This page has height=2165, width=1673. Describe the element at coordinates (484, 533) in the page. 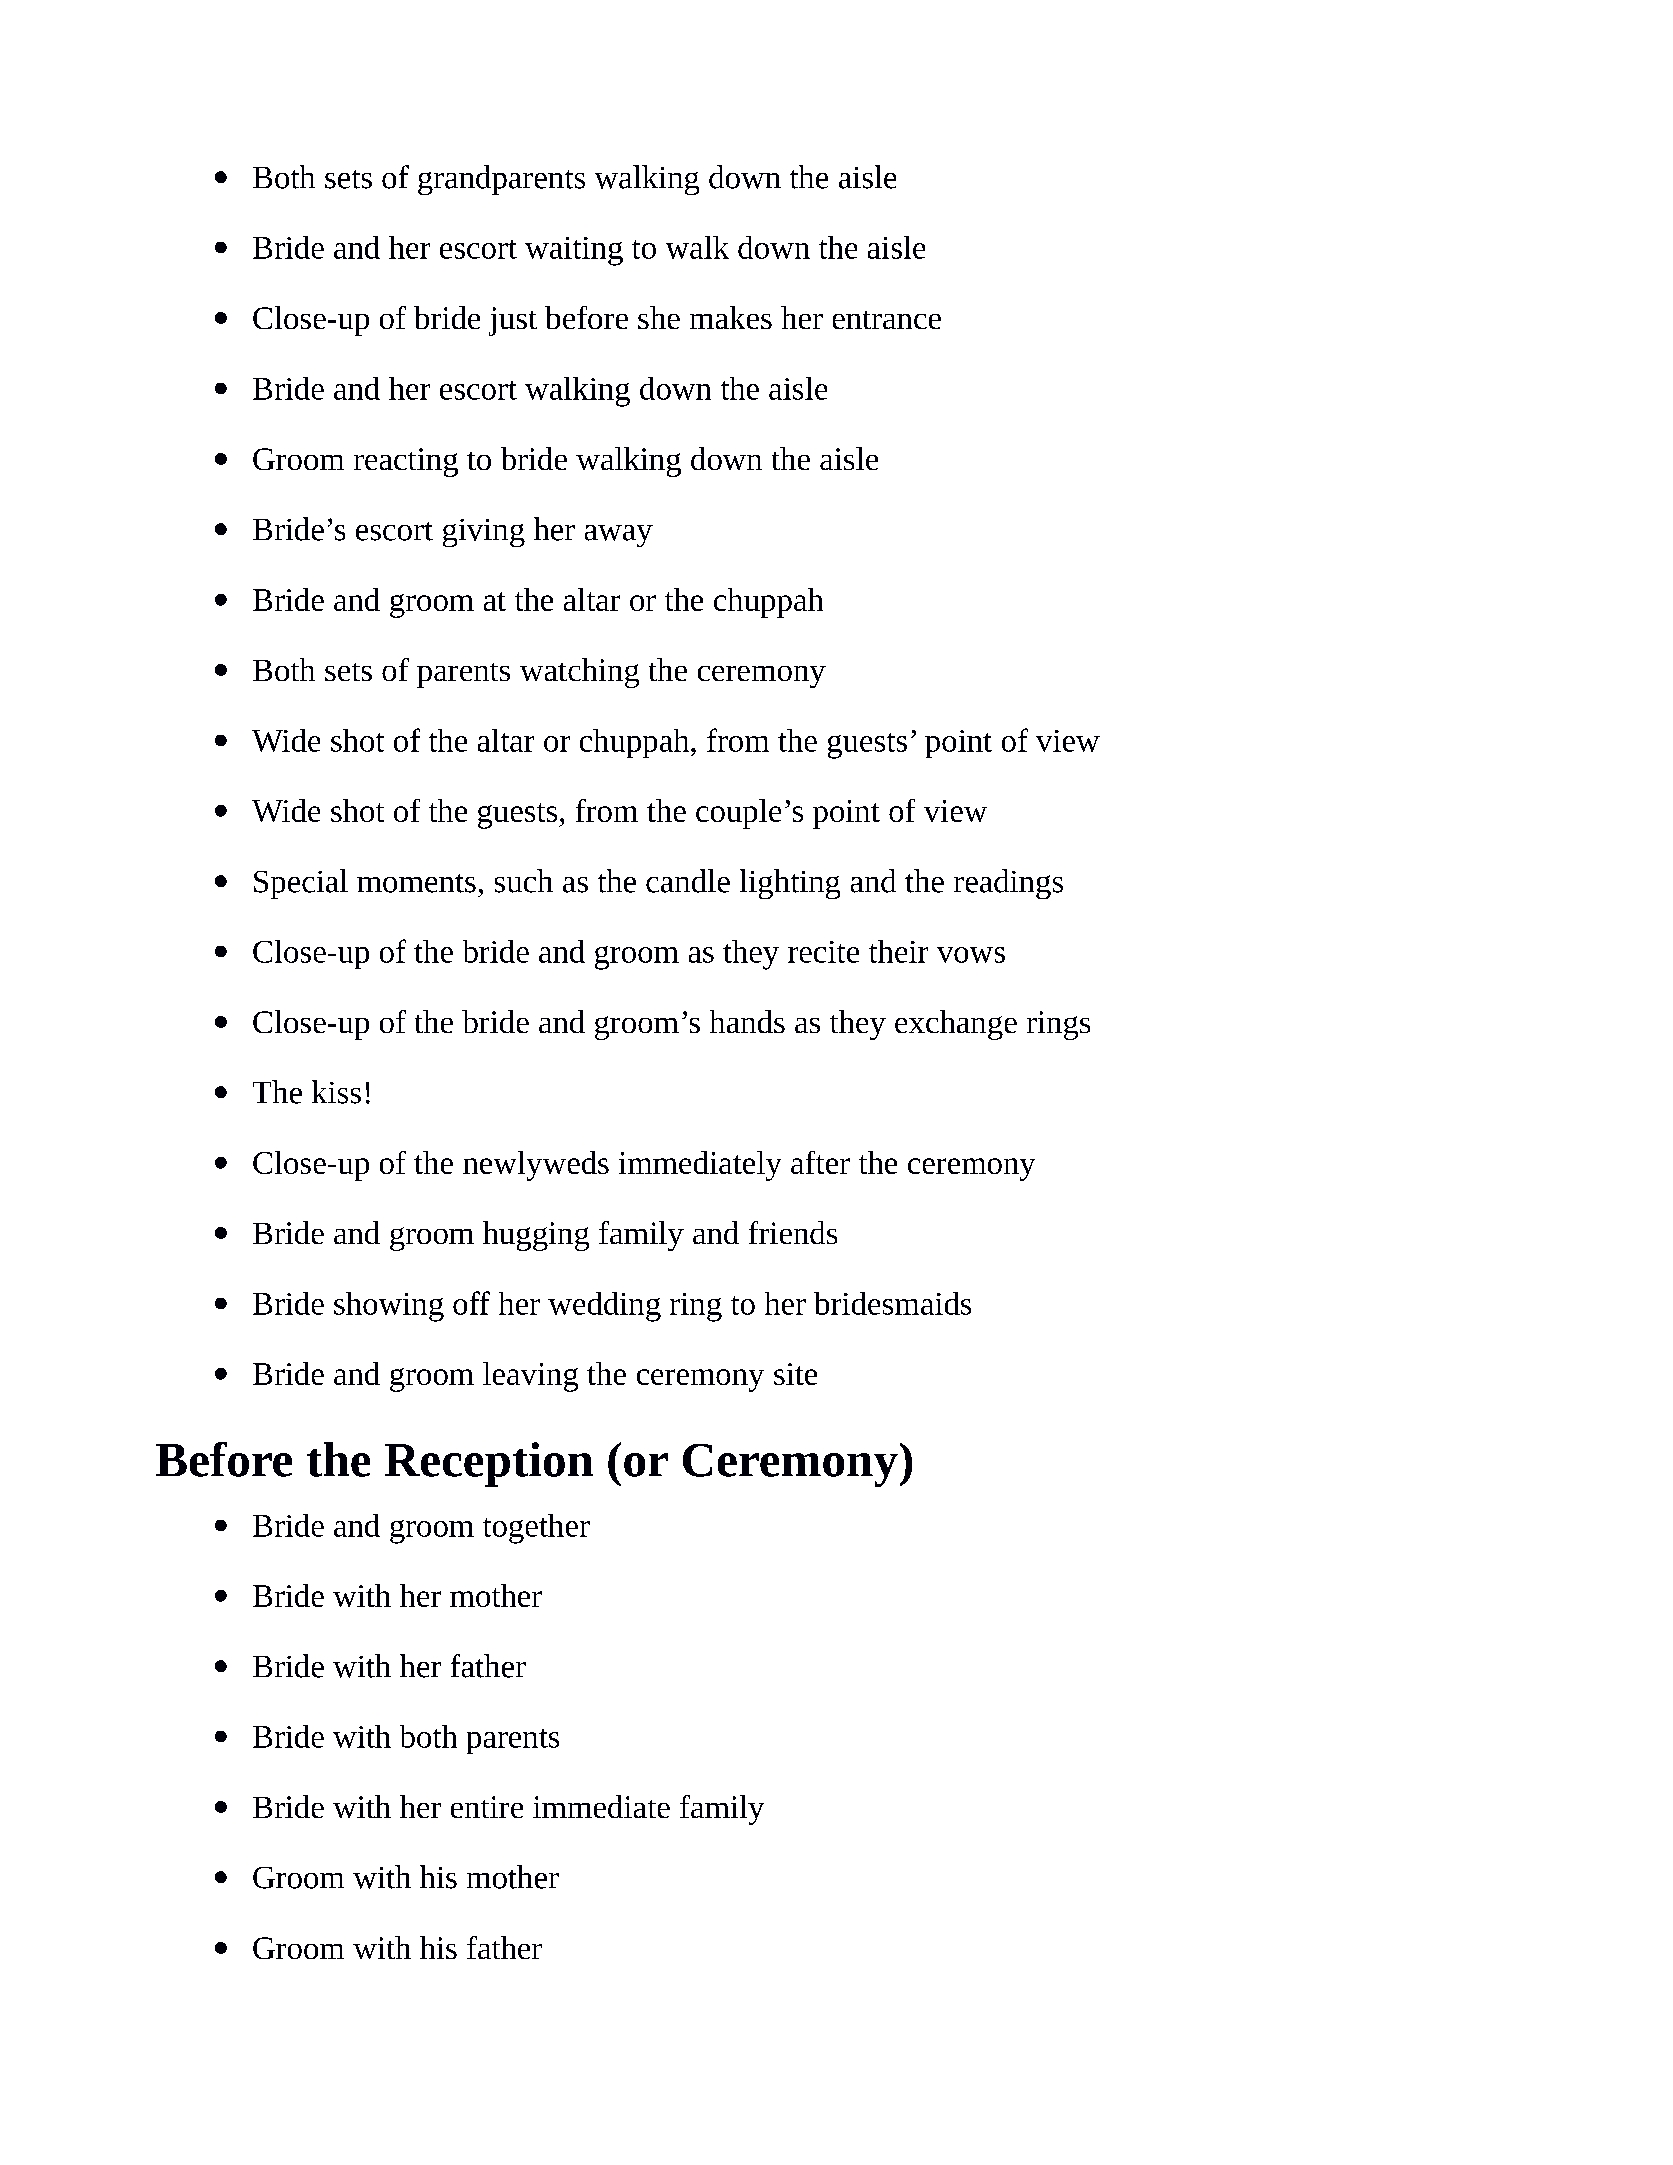

I see `giving` at that location.
